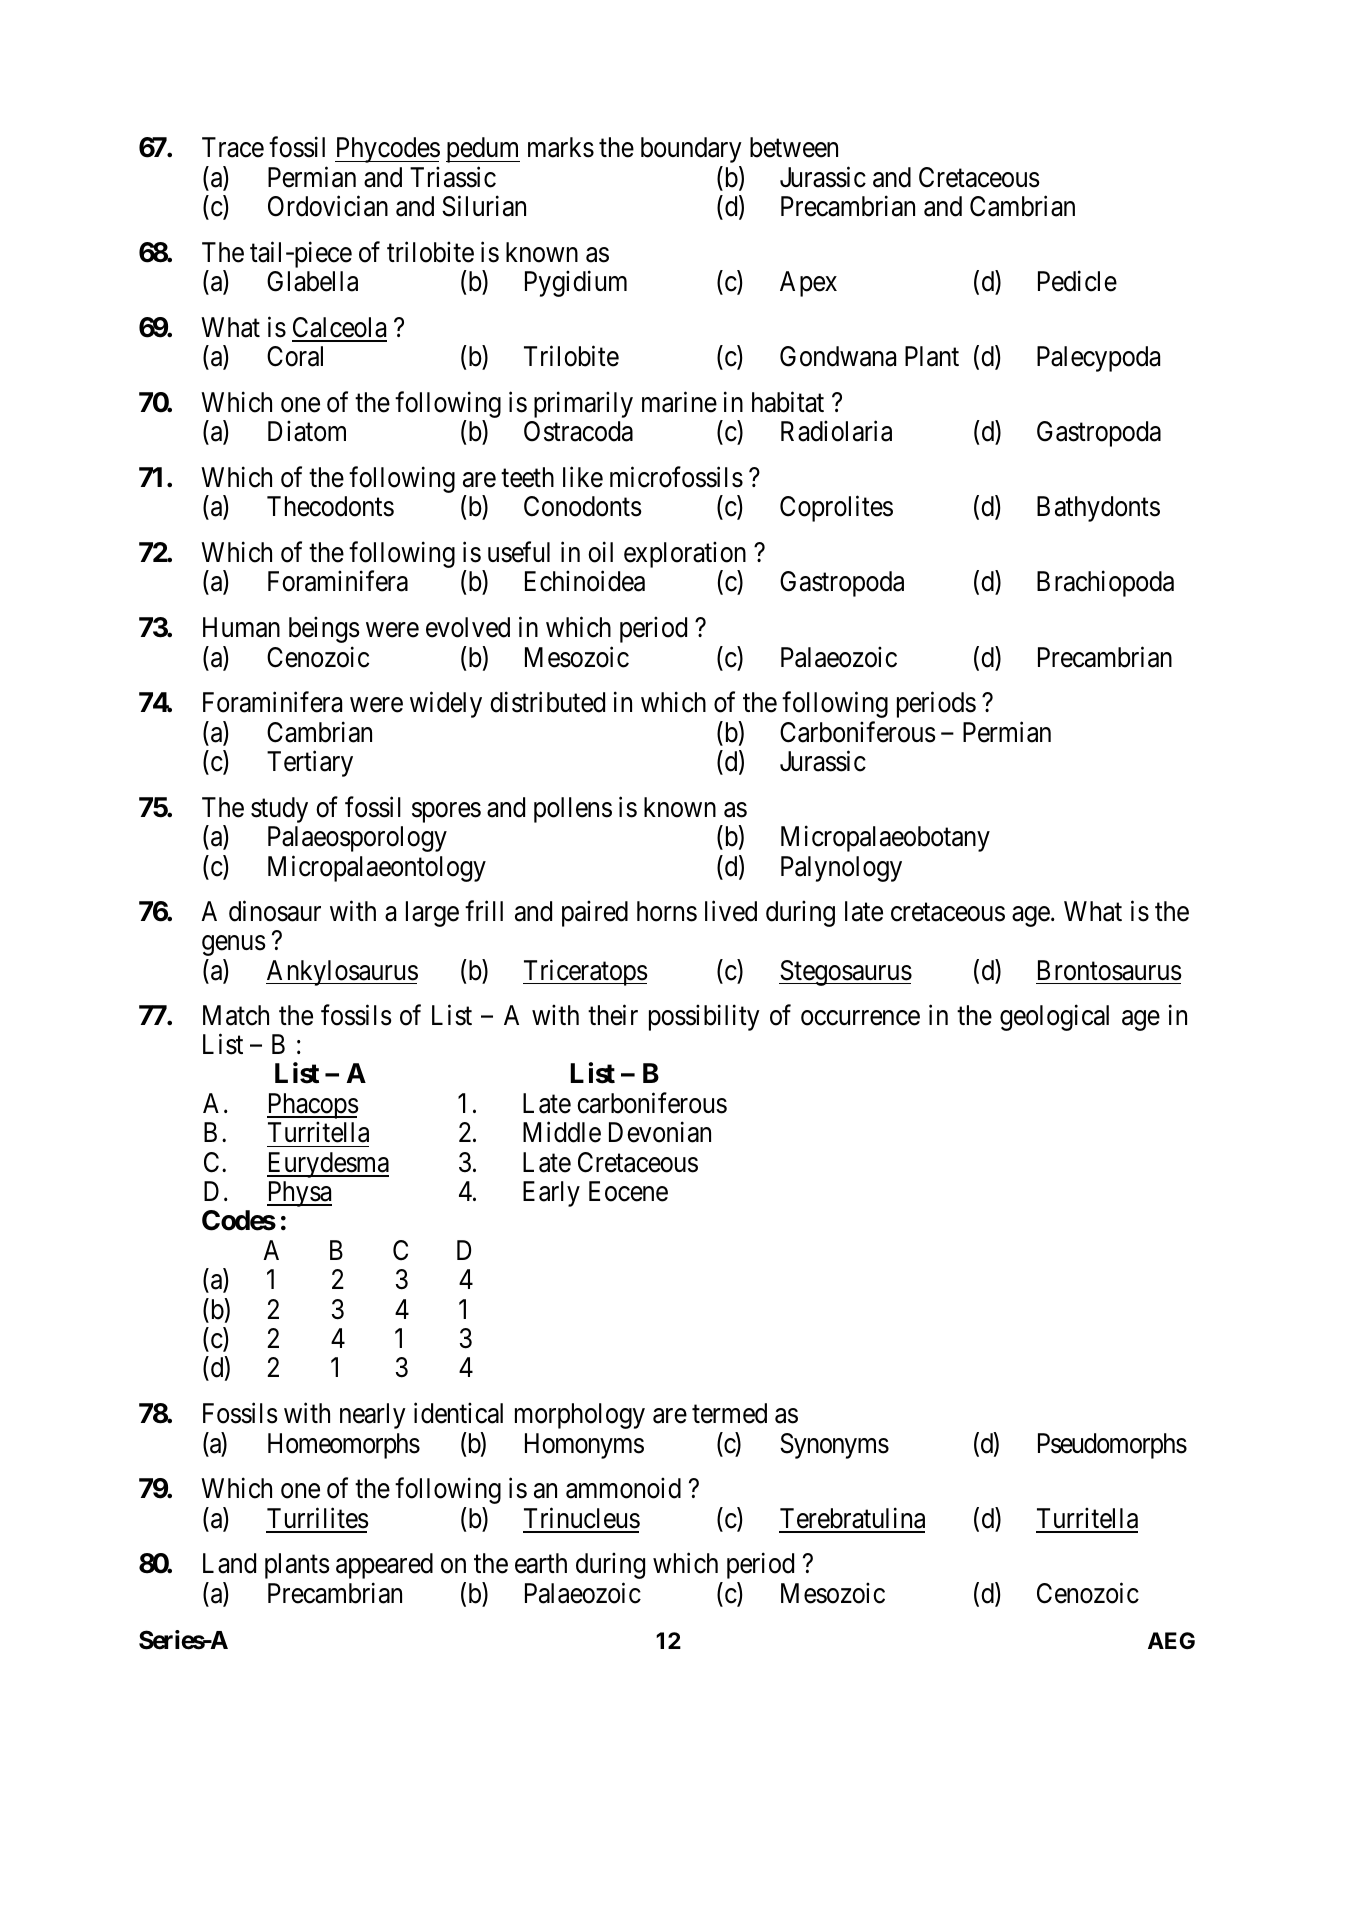 The width and height of the screenshot is (1346, 1905). Describe the element at coordinates (432, 914) in the screenshot. I see `large` at that location.
